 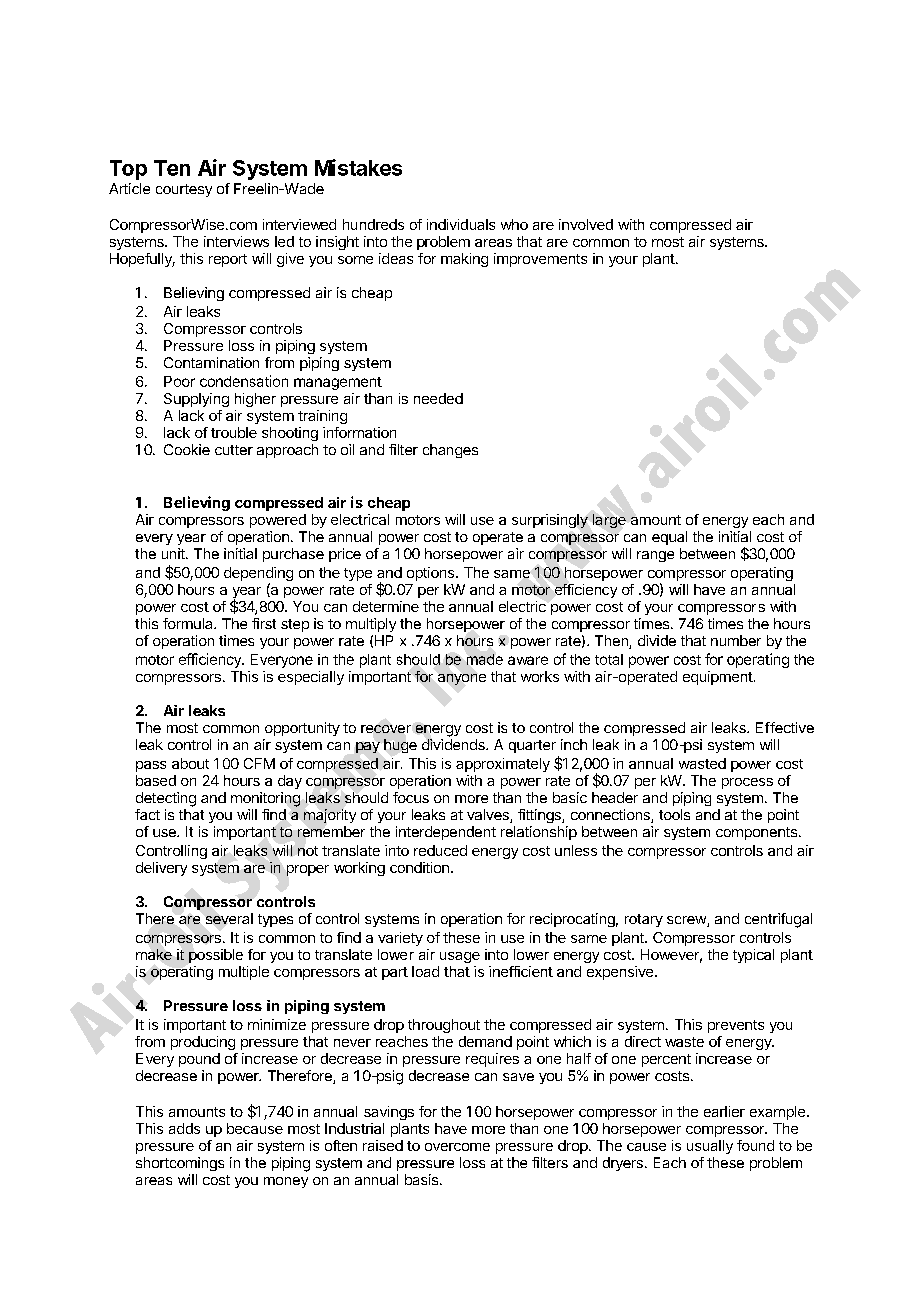 What do you see at coordinates (457, 1147) in the document?
I see `overcome` at bounding box center [457, 1147].
